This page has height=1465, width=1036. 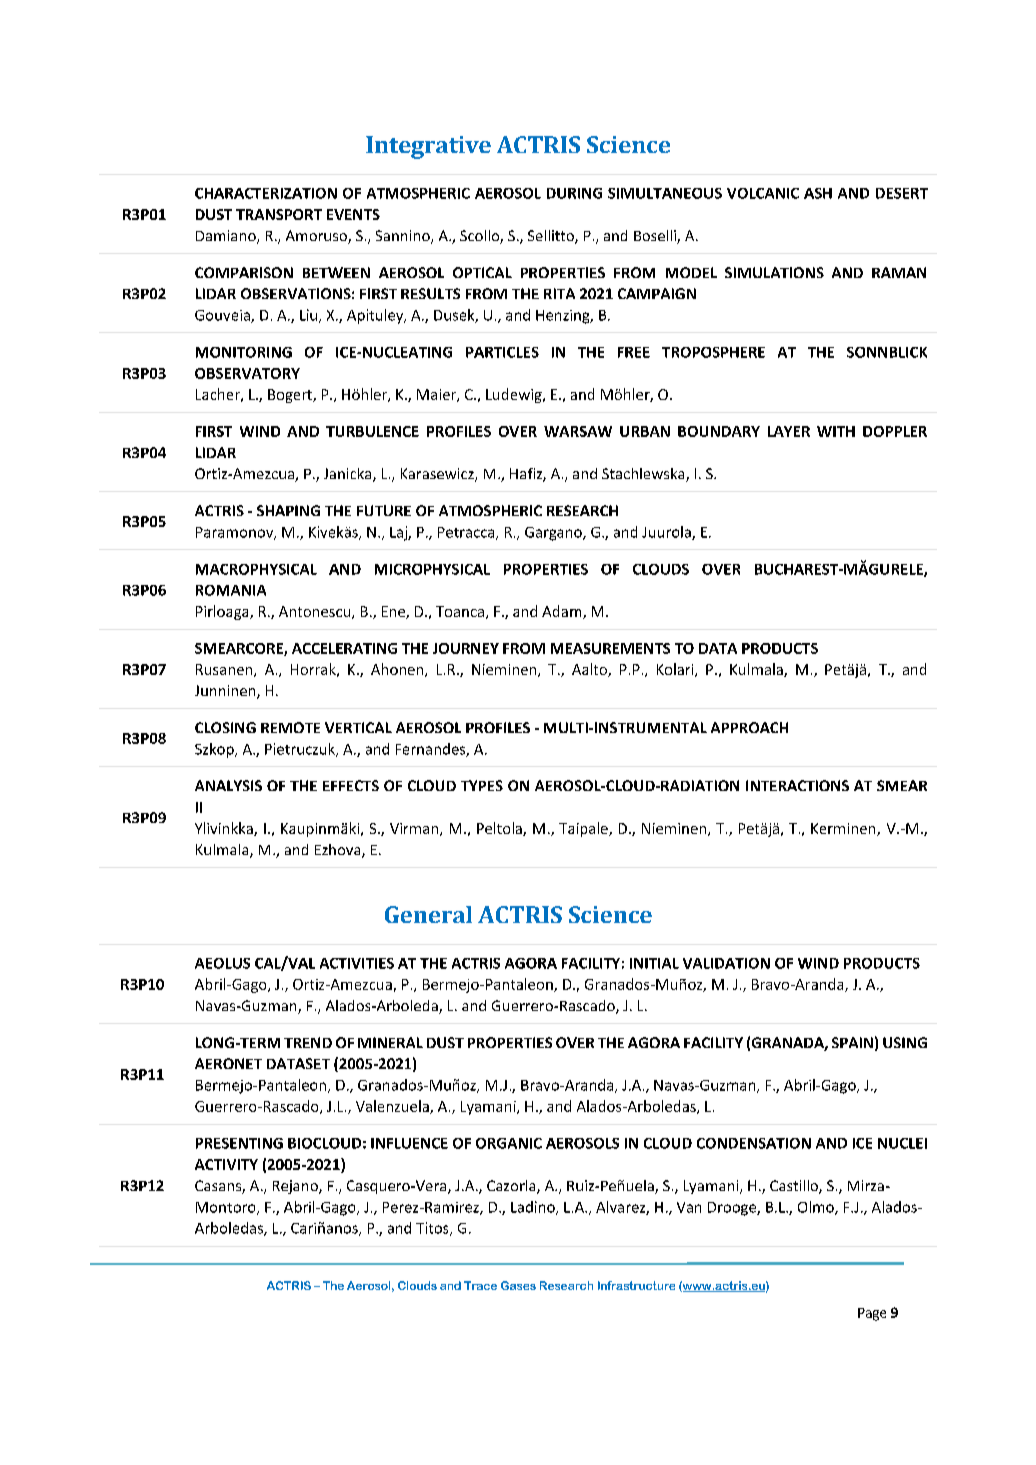 I want to click on Page, so click(x=872, y=1314).
